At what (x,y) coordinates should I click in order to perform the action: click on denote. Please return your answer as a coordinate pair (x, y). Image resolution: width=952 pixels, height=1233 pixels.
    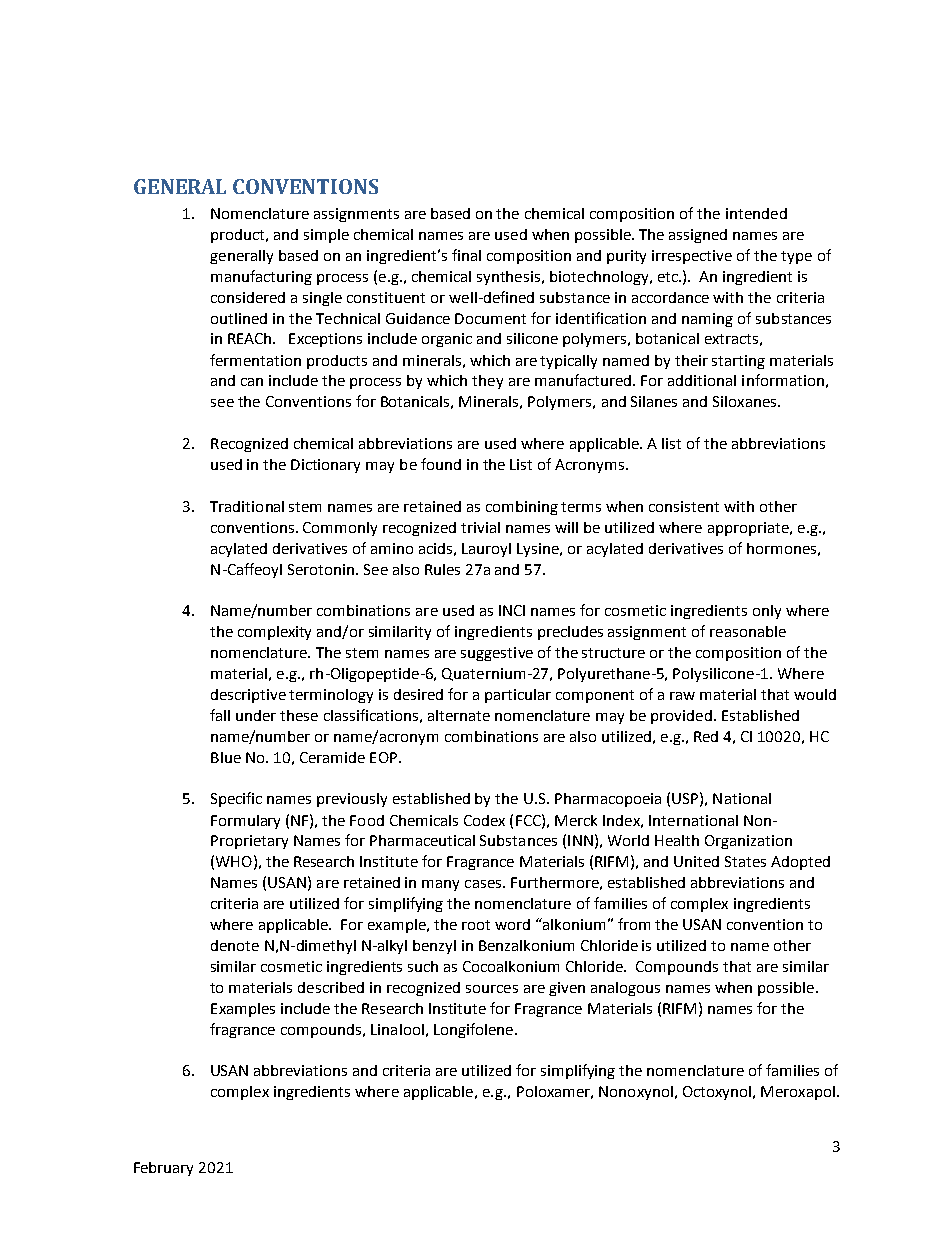
    Looking at the image, I should click on (235, 945).
